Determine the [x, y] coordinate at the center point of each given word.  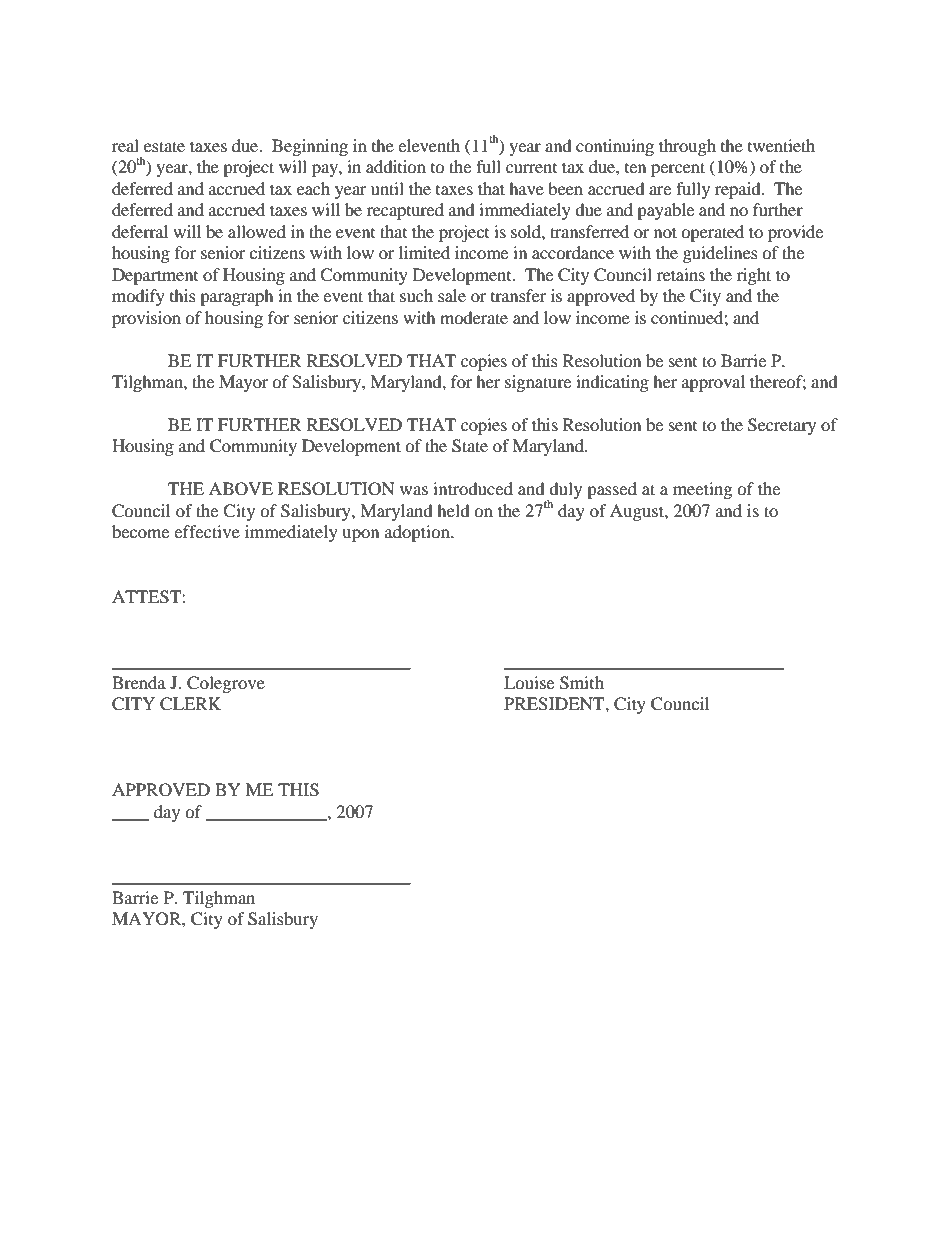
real [125, 145]
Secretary [782, 426]
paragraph [237, 297]
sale [452, 295]
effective [207, 531]
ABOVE [241, 489]
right [754, 276]
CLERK [190, 704]
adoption [418, 533]
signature [538, 383]
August [638, 512]
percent [678, 169]
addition [396, 166]
